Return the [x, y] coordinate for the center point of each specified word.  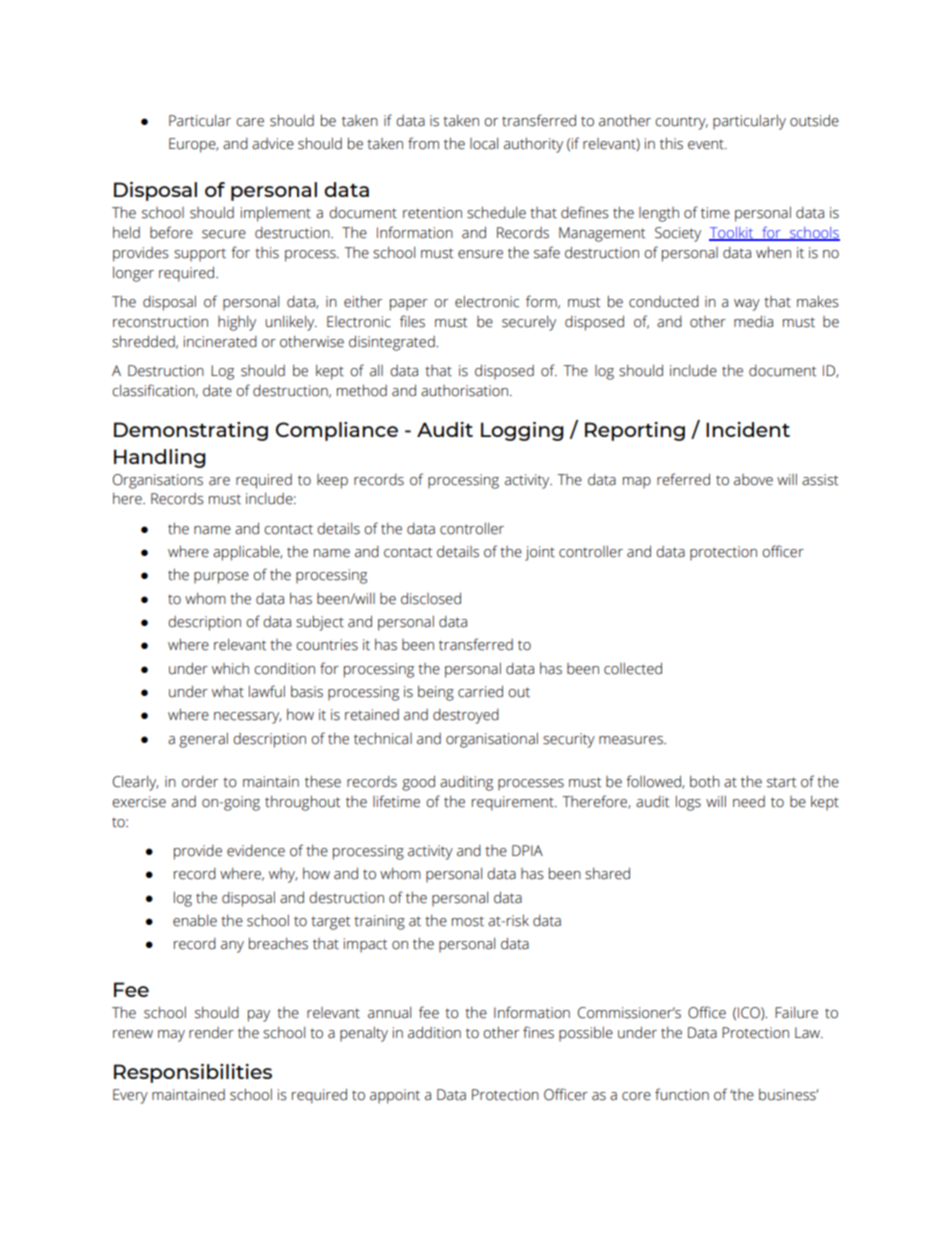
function [682, 1094]
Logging [522, 431]
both [705, 781]
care [250, 122]
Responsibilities [193, 1073]
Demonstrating [191, 431]
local [484, 143]
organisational [492, 740]
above [753, 480]
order [200, 782]
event [707, 144]
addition [434, 1032]
